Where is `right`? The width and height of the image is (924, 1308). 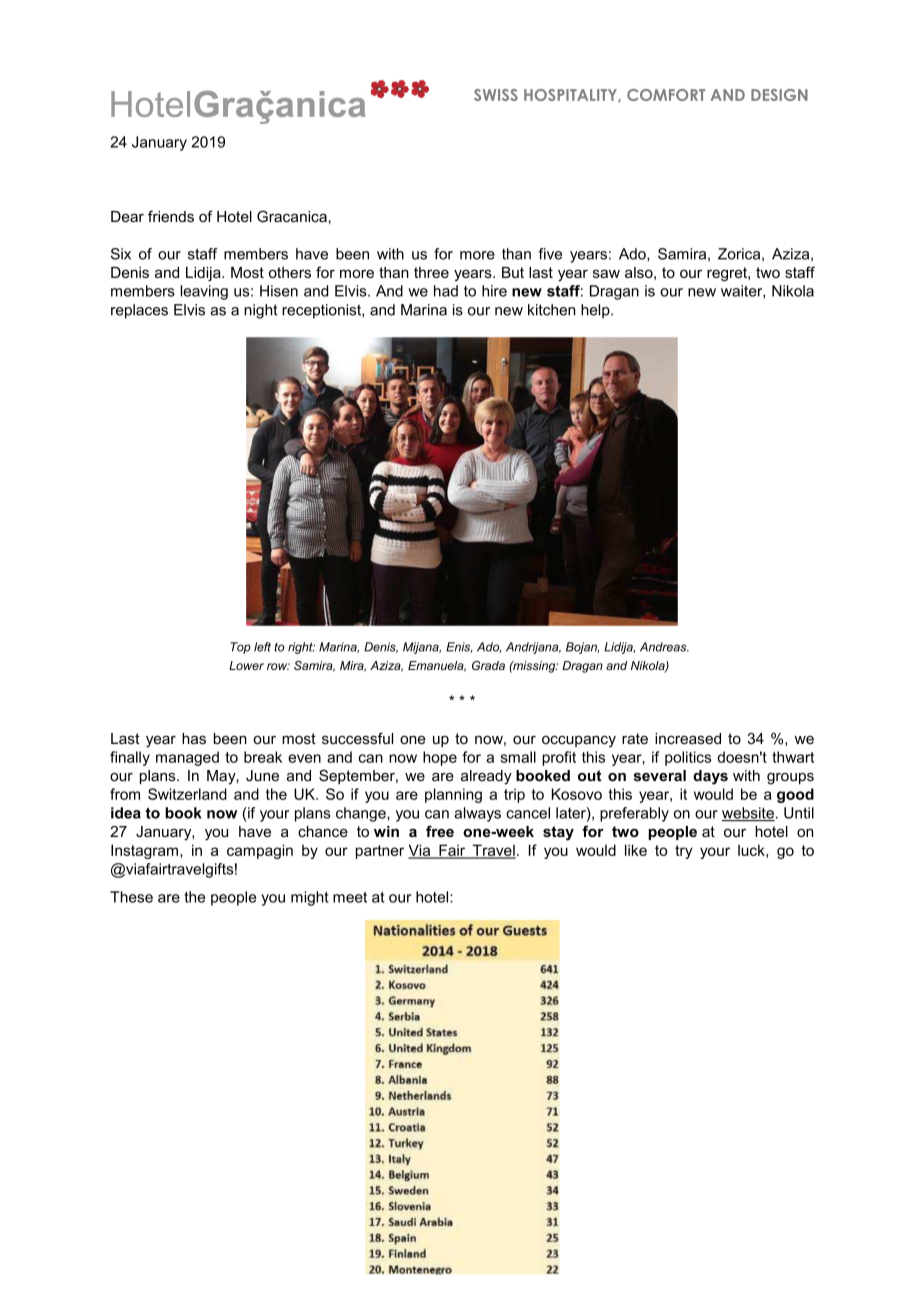
right is located at coordinates (301, 648).
